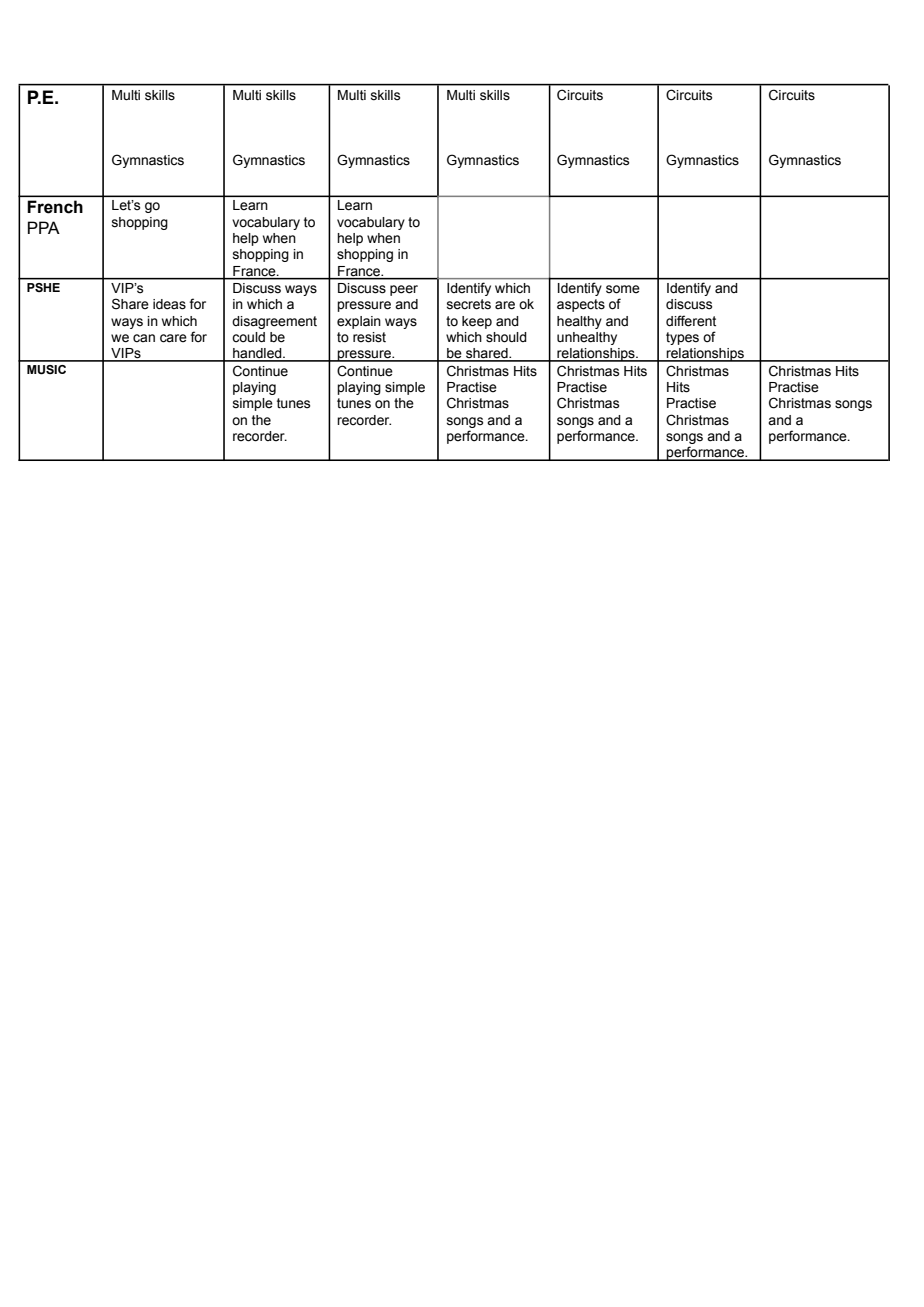  I want to click on MUSIC, so click(46, 370).
